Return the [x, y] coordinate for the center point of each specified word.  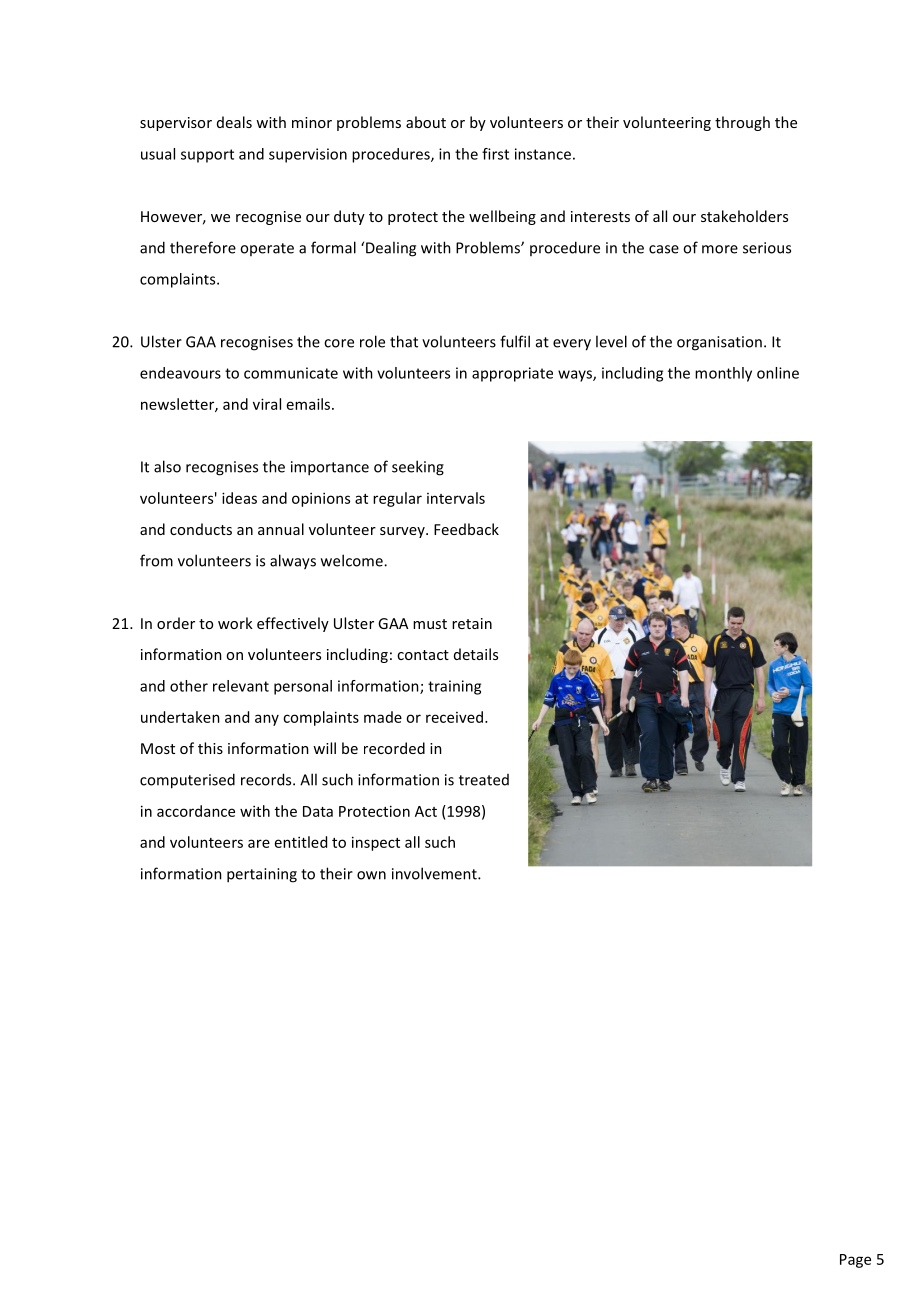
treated [484, 780]
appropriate [512, 374]
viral [267, 404]
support [207, 156]
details [476, 654]
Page [855, 1261]
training [454, 687]
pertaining [262, 875]
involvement [435, 873]
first [495, 154]
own [371, 875]
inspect [376, 843]
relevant [241, 686]
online [778, 373]
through [742, 123]
